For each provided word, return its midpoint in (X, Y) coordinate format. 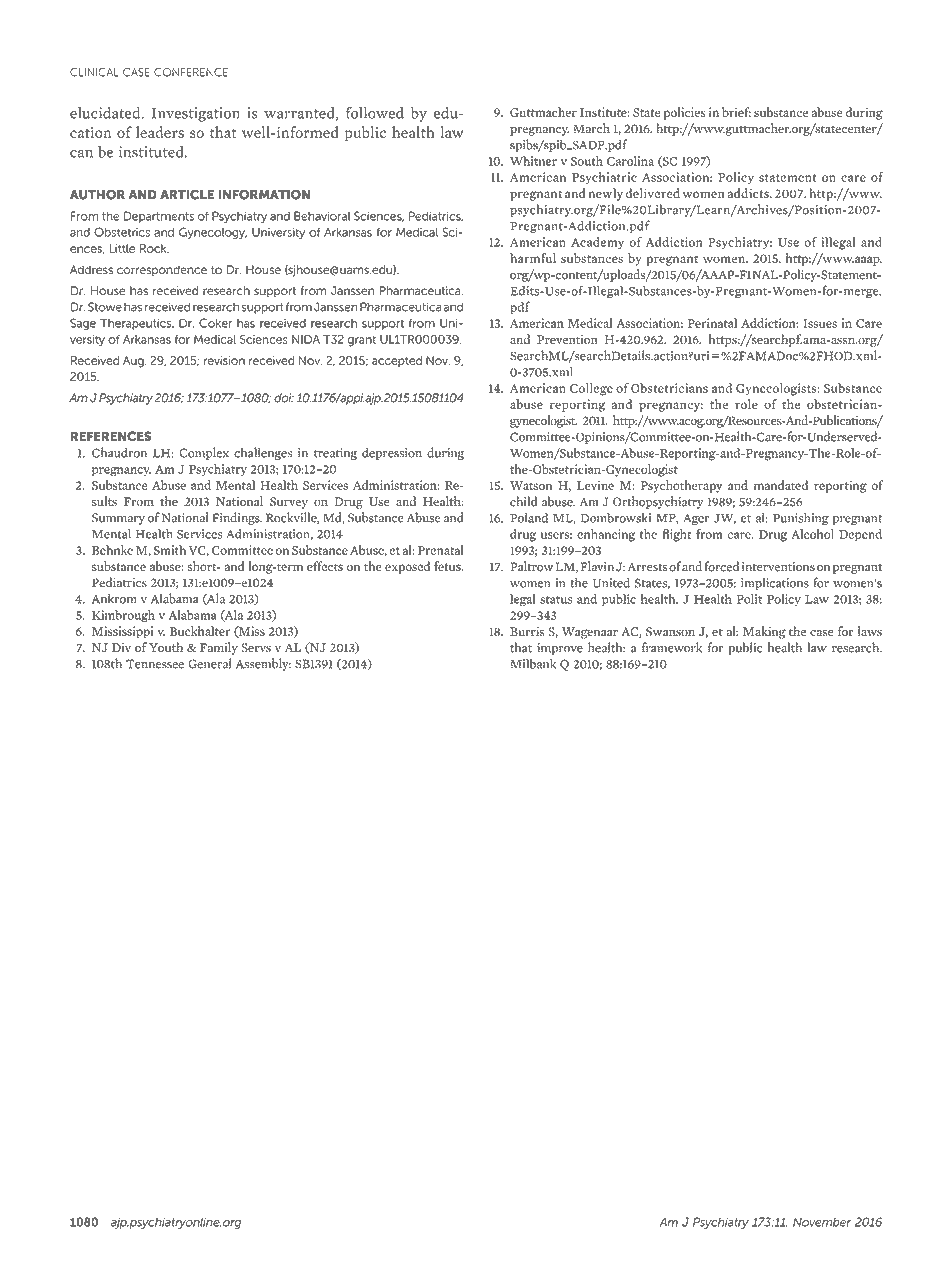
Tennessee (155, 664)
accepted (397, 361)
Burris (527, 631)
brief (736, 112)
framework (672, 647)
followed (375, 113)
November (822, 1222)
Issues (820, 323)
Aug (134, 362)
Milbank (533, 663)
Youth (166, 647)
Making (764, 632)
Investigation (196, 114)
